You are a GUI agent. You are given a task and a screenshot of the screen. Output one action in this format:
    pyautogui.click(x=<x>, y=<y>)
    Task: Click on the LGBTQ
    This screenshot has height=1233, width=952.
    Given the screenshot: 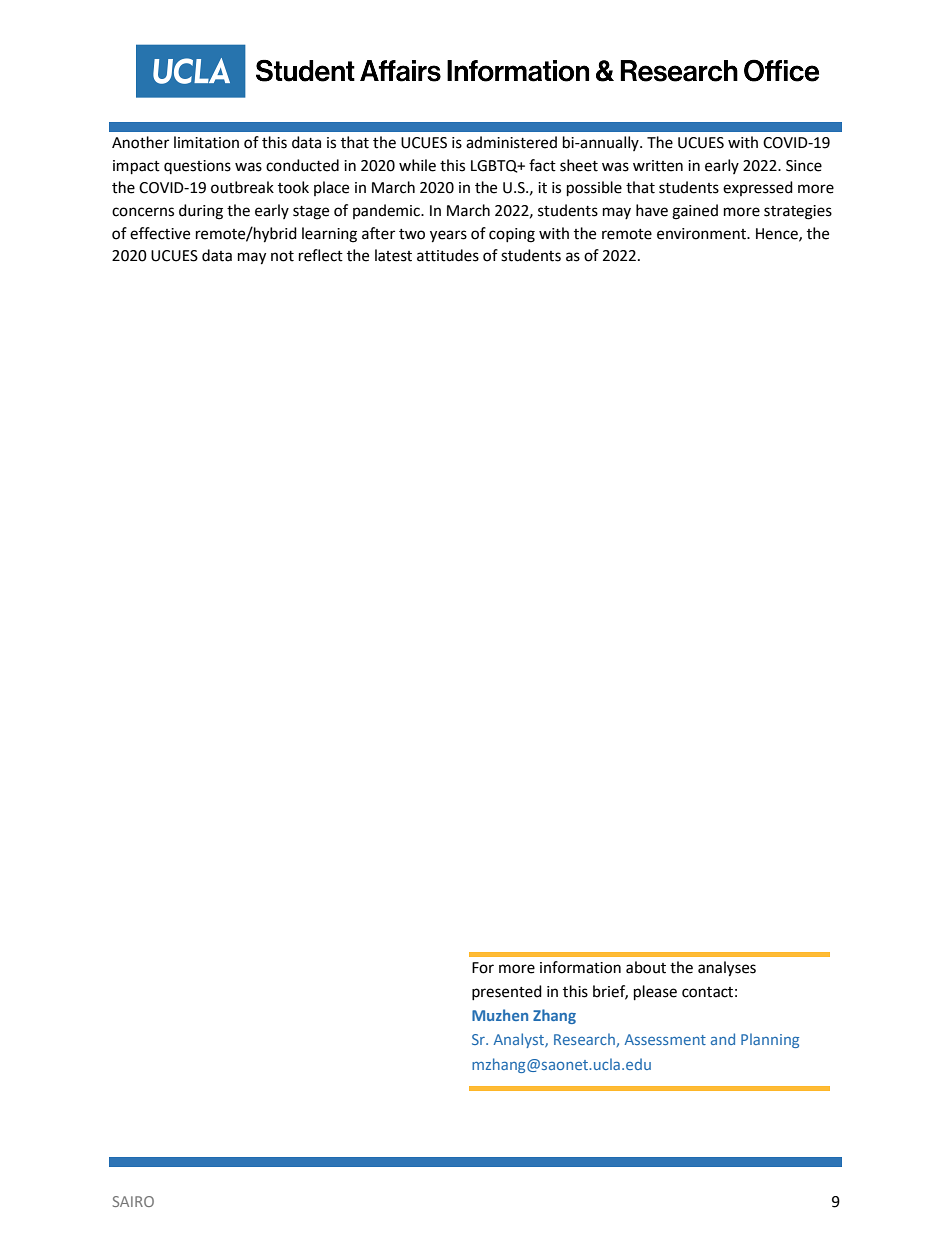 What is the action you would take?
    pyautogui.click(x=495, y=166)
